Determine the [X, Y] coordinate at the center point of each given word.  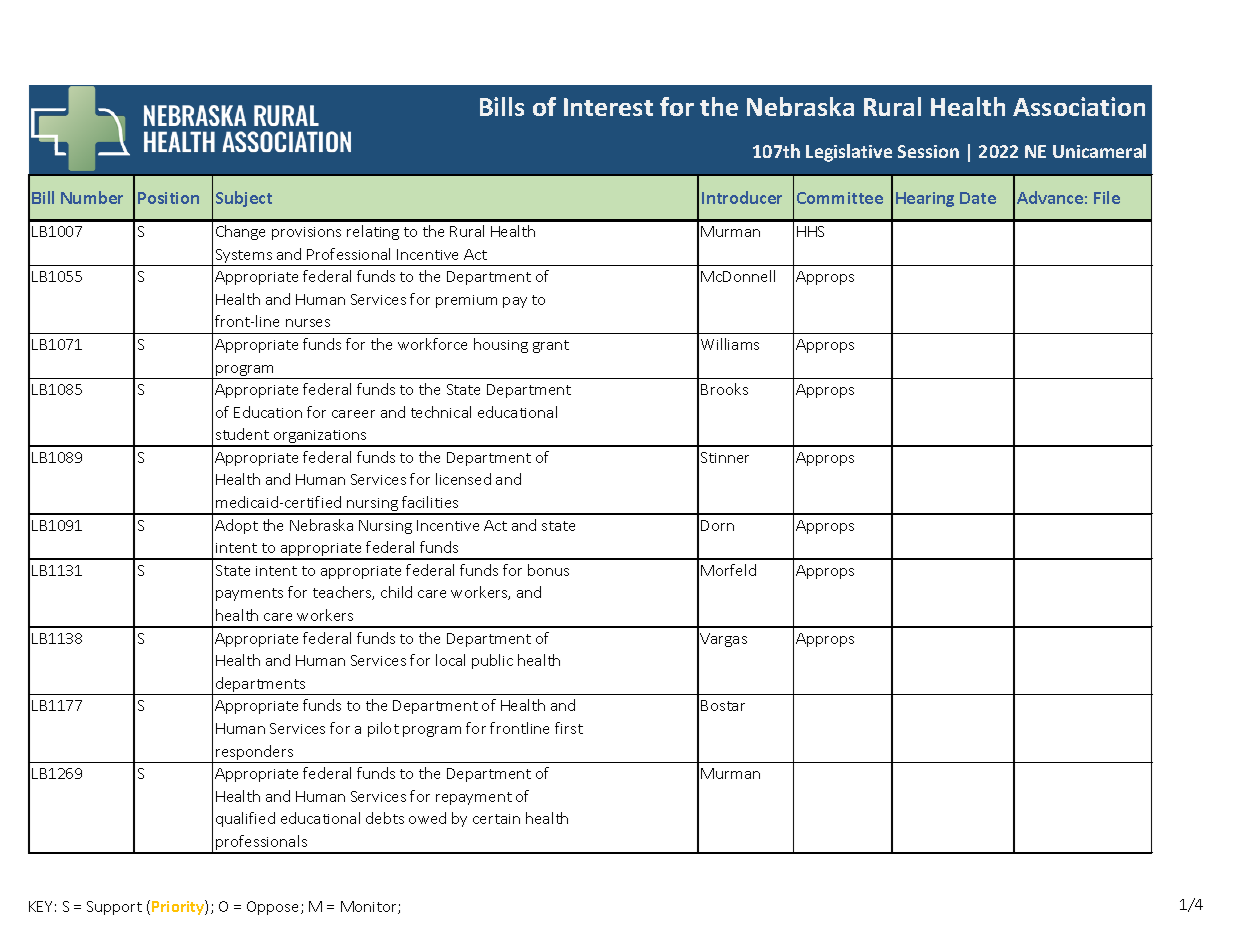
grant [551, 346]
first [569, 728]
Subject [244, 199]
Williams [730, 344]
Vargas [723, 640]
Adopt [236, 526]
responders [255, 754]
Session [928, 151]
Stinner [725, 457]
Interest [608, 107]
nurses [308, 323]
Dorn [717, 525]
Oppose [274, 908]
